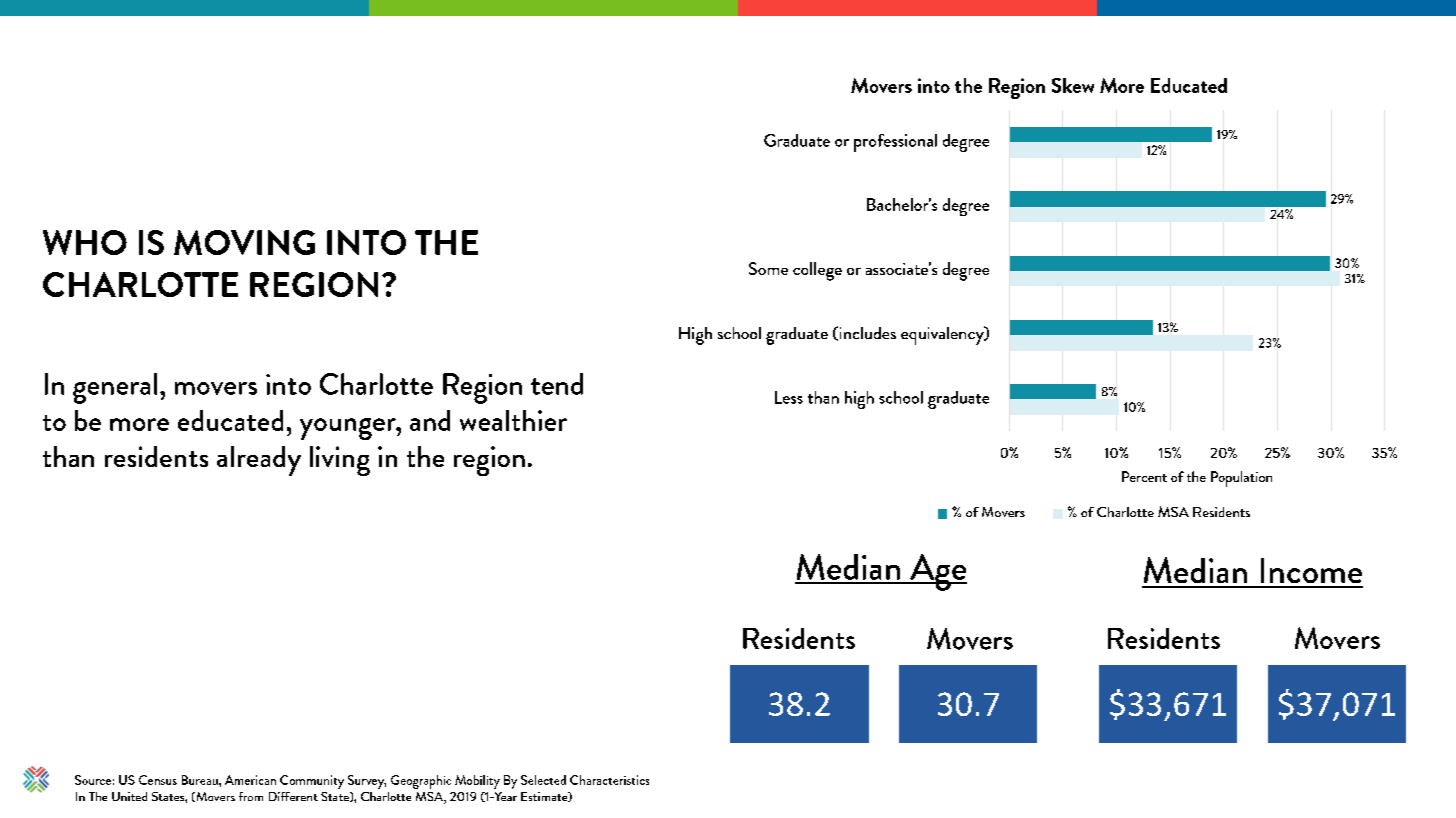 This document has width=1456, height=818. What do you see at coordinates (768, 268) in the document?
I see `Some` at bounding box center [768, 268].
